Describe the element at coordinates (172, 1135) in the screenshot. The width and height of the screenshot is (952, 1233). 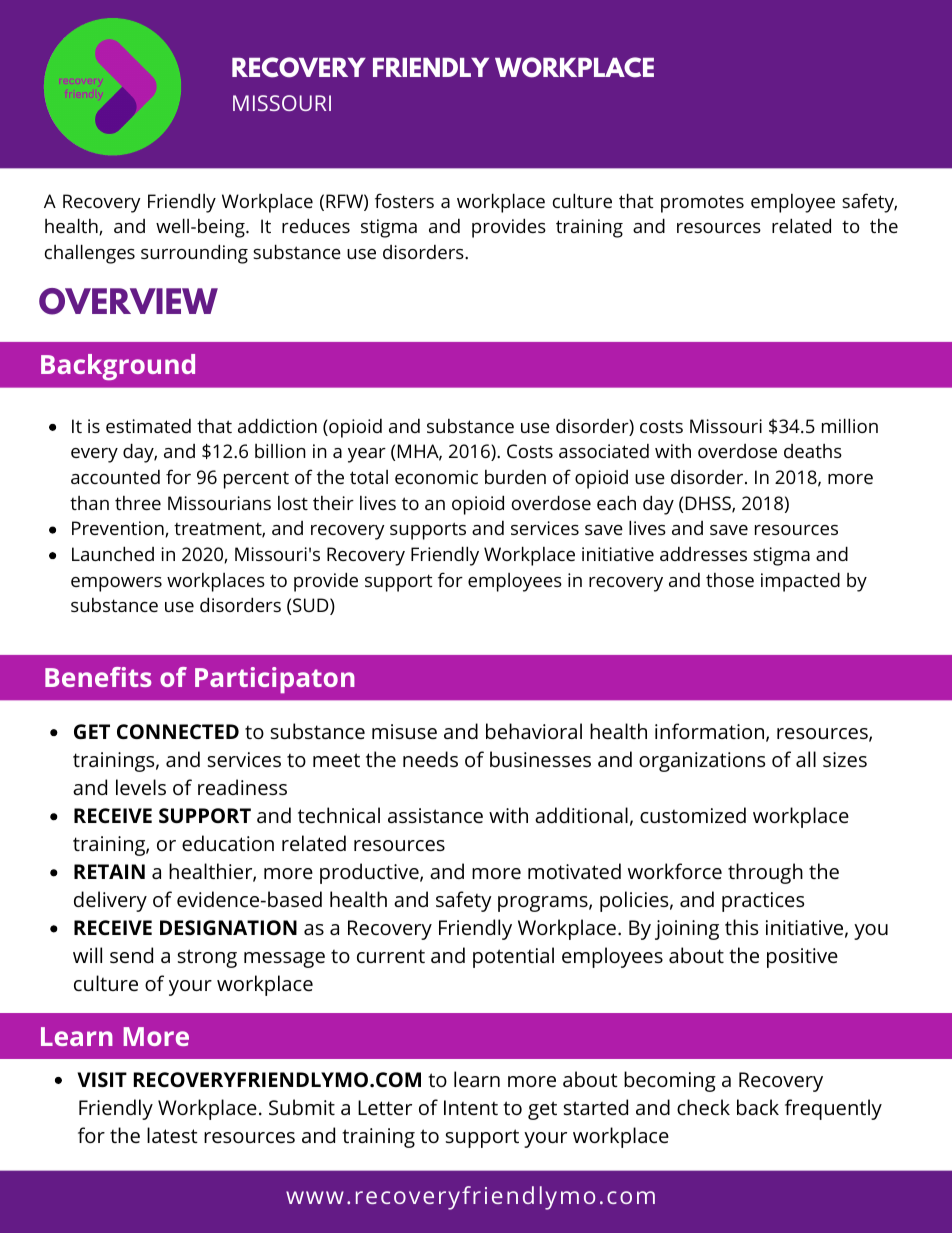
I see `latest` at that location.
